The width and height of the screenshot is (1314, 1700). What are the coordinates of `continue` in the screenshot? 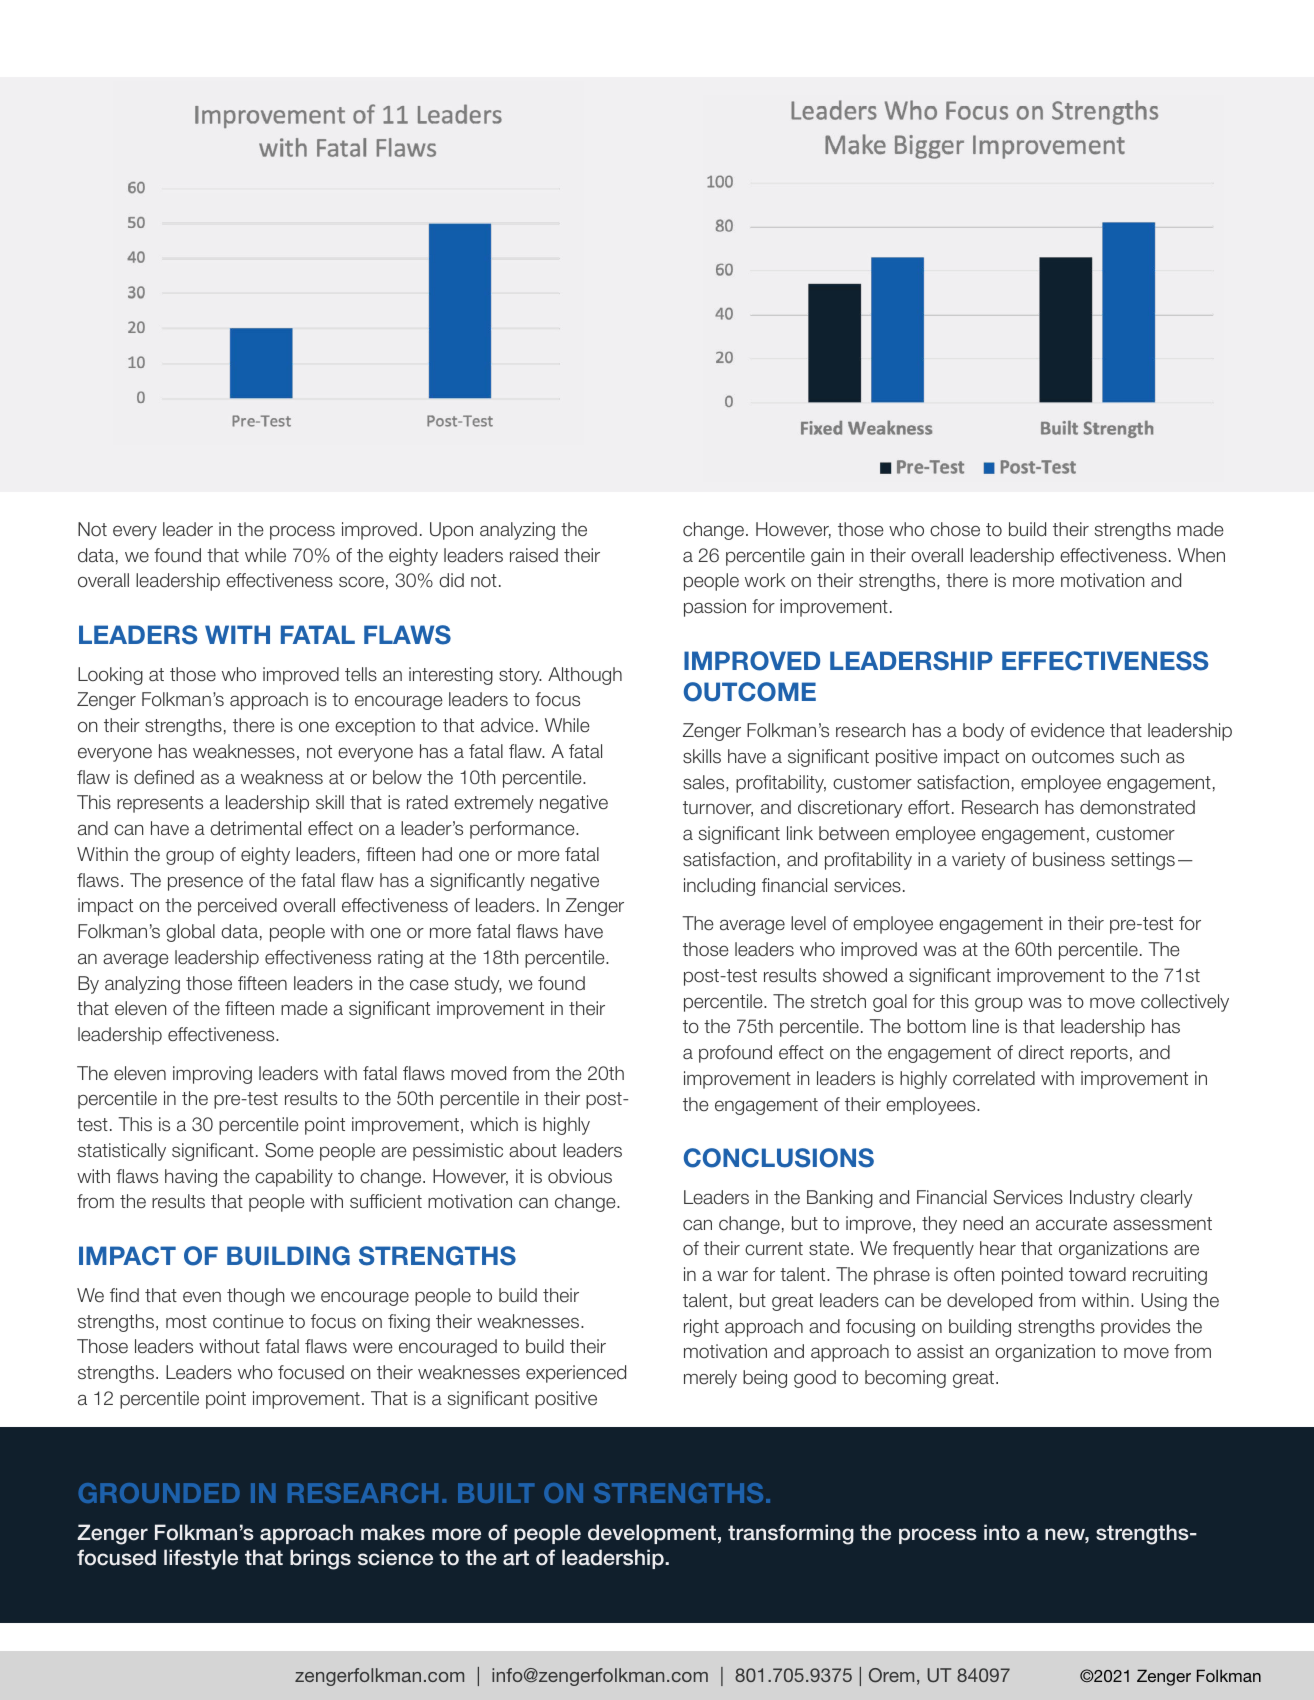 It's located at (248, 1321).
